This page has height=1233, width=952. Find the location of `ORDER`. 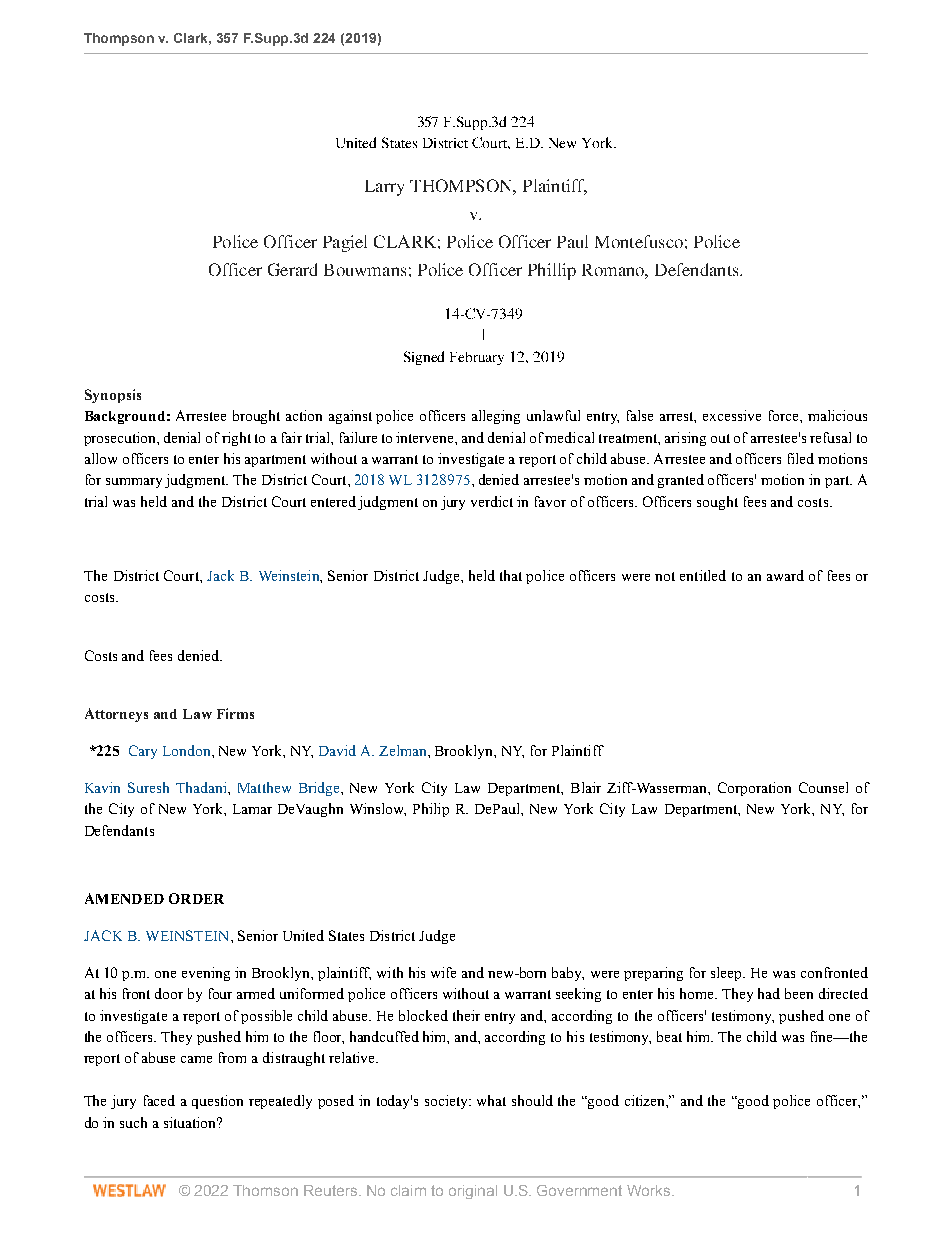

ORDER is located at coordinates (196, 898).
